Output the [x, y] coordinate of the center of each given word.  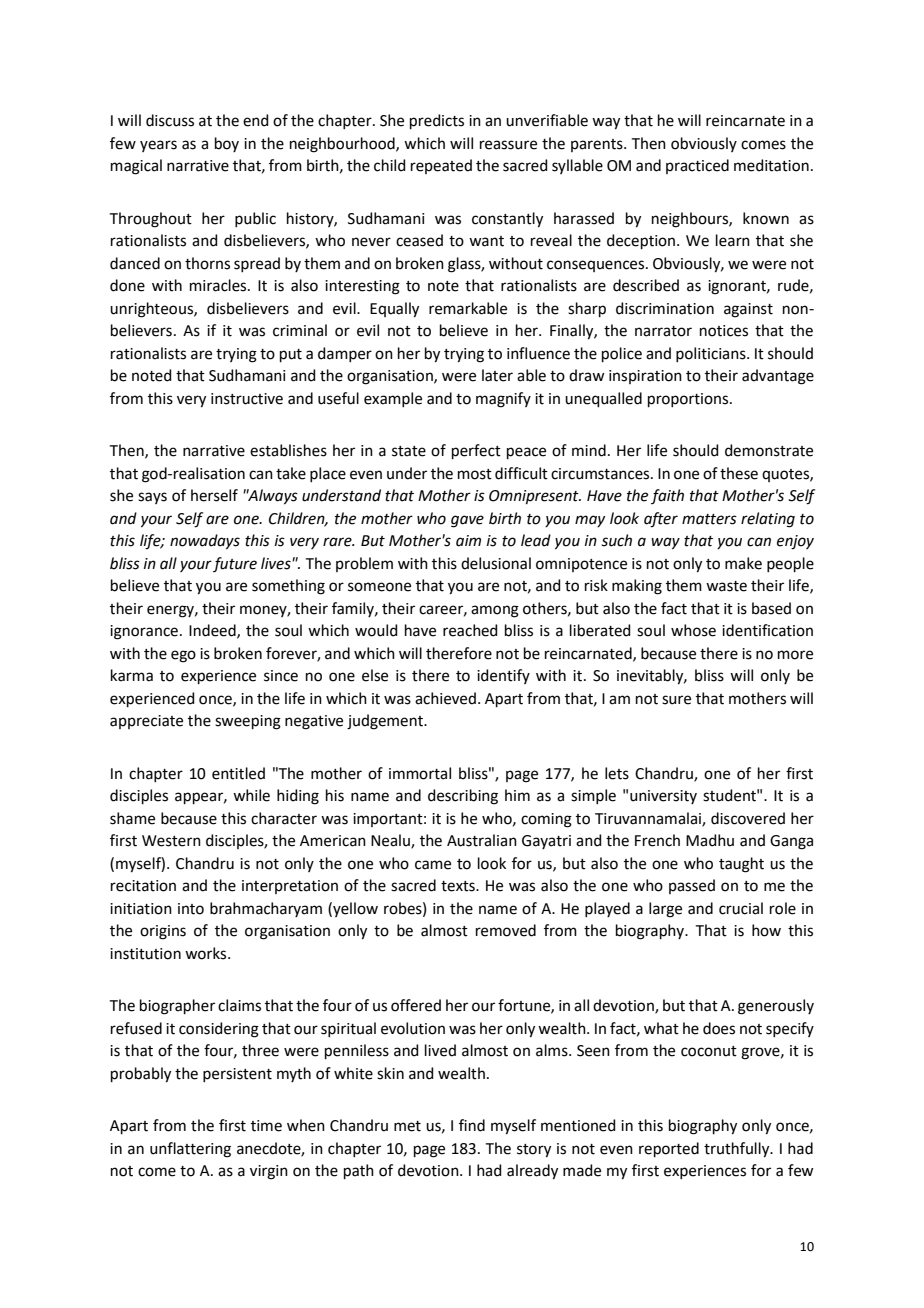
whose [693, 630]
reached [470, 630]
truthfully [738, 1150]
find [472, 1125]
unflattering [190, 1150]
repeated [441, 166]
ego [183, 656]
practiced [697, 166]
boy [227, 144]
